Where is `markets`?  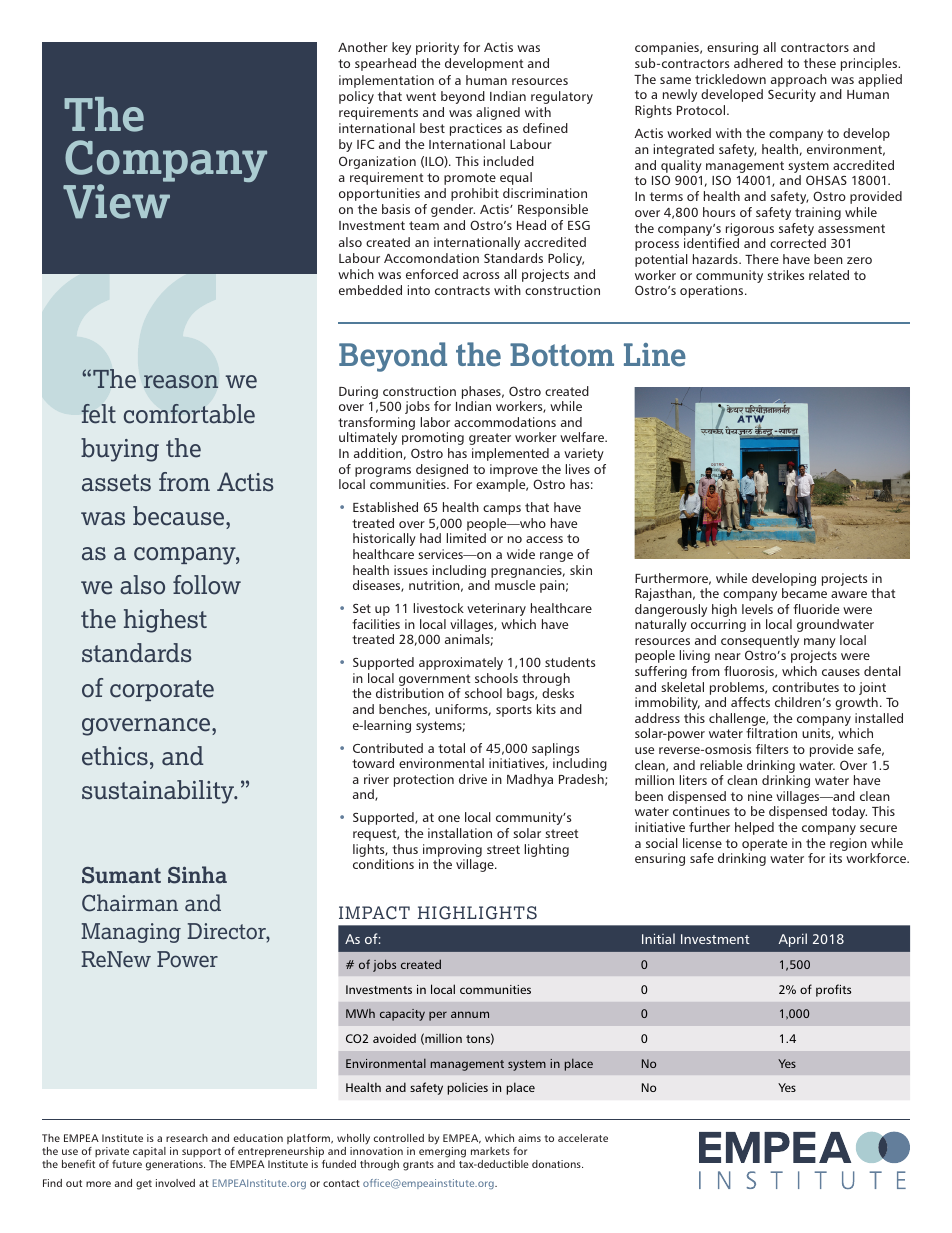
markets is located at coordinates (490, 1151).
